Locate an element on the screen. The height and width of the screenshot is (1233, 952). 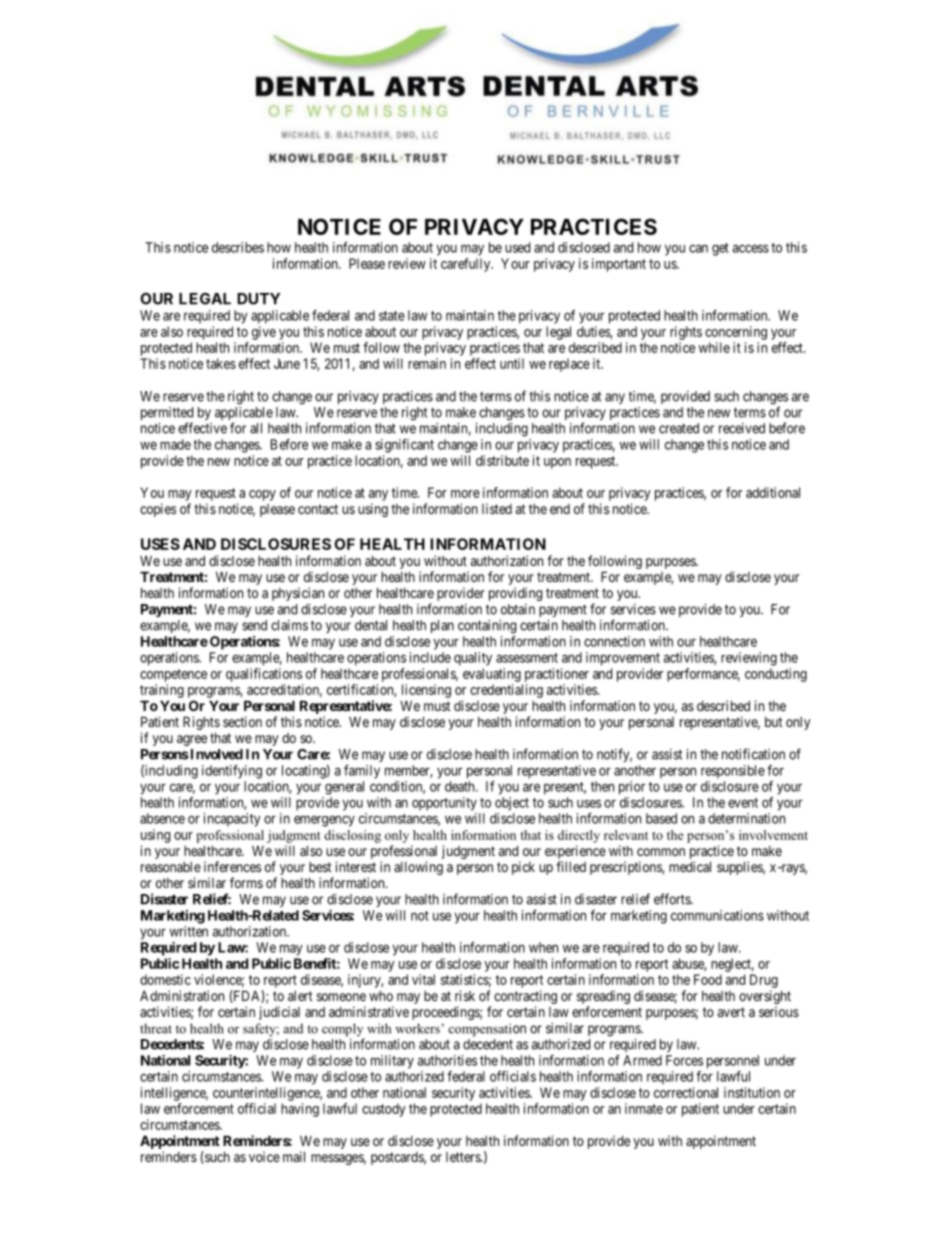
letters is located at coordinates (464, 1157).
